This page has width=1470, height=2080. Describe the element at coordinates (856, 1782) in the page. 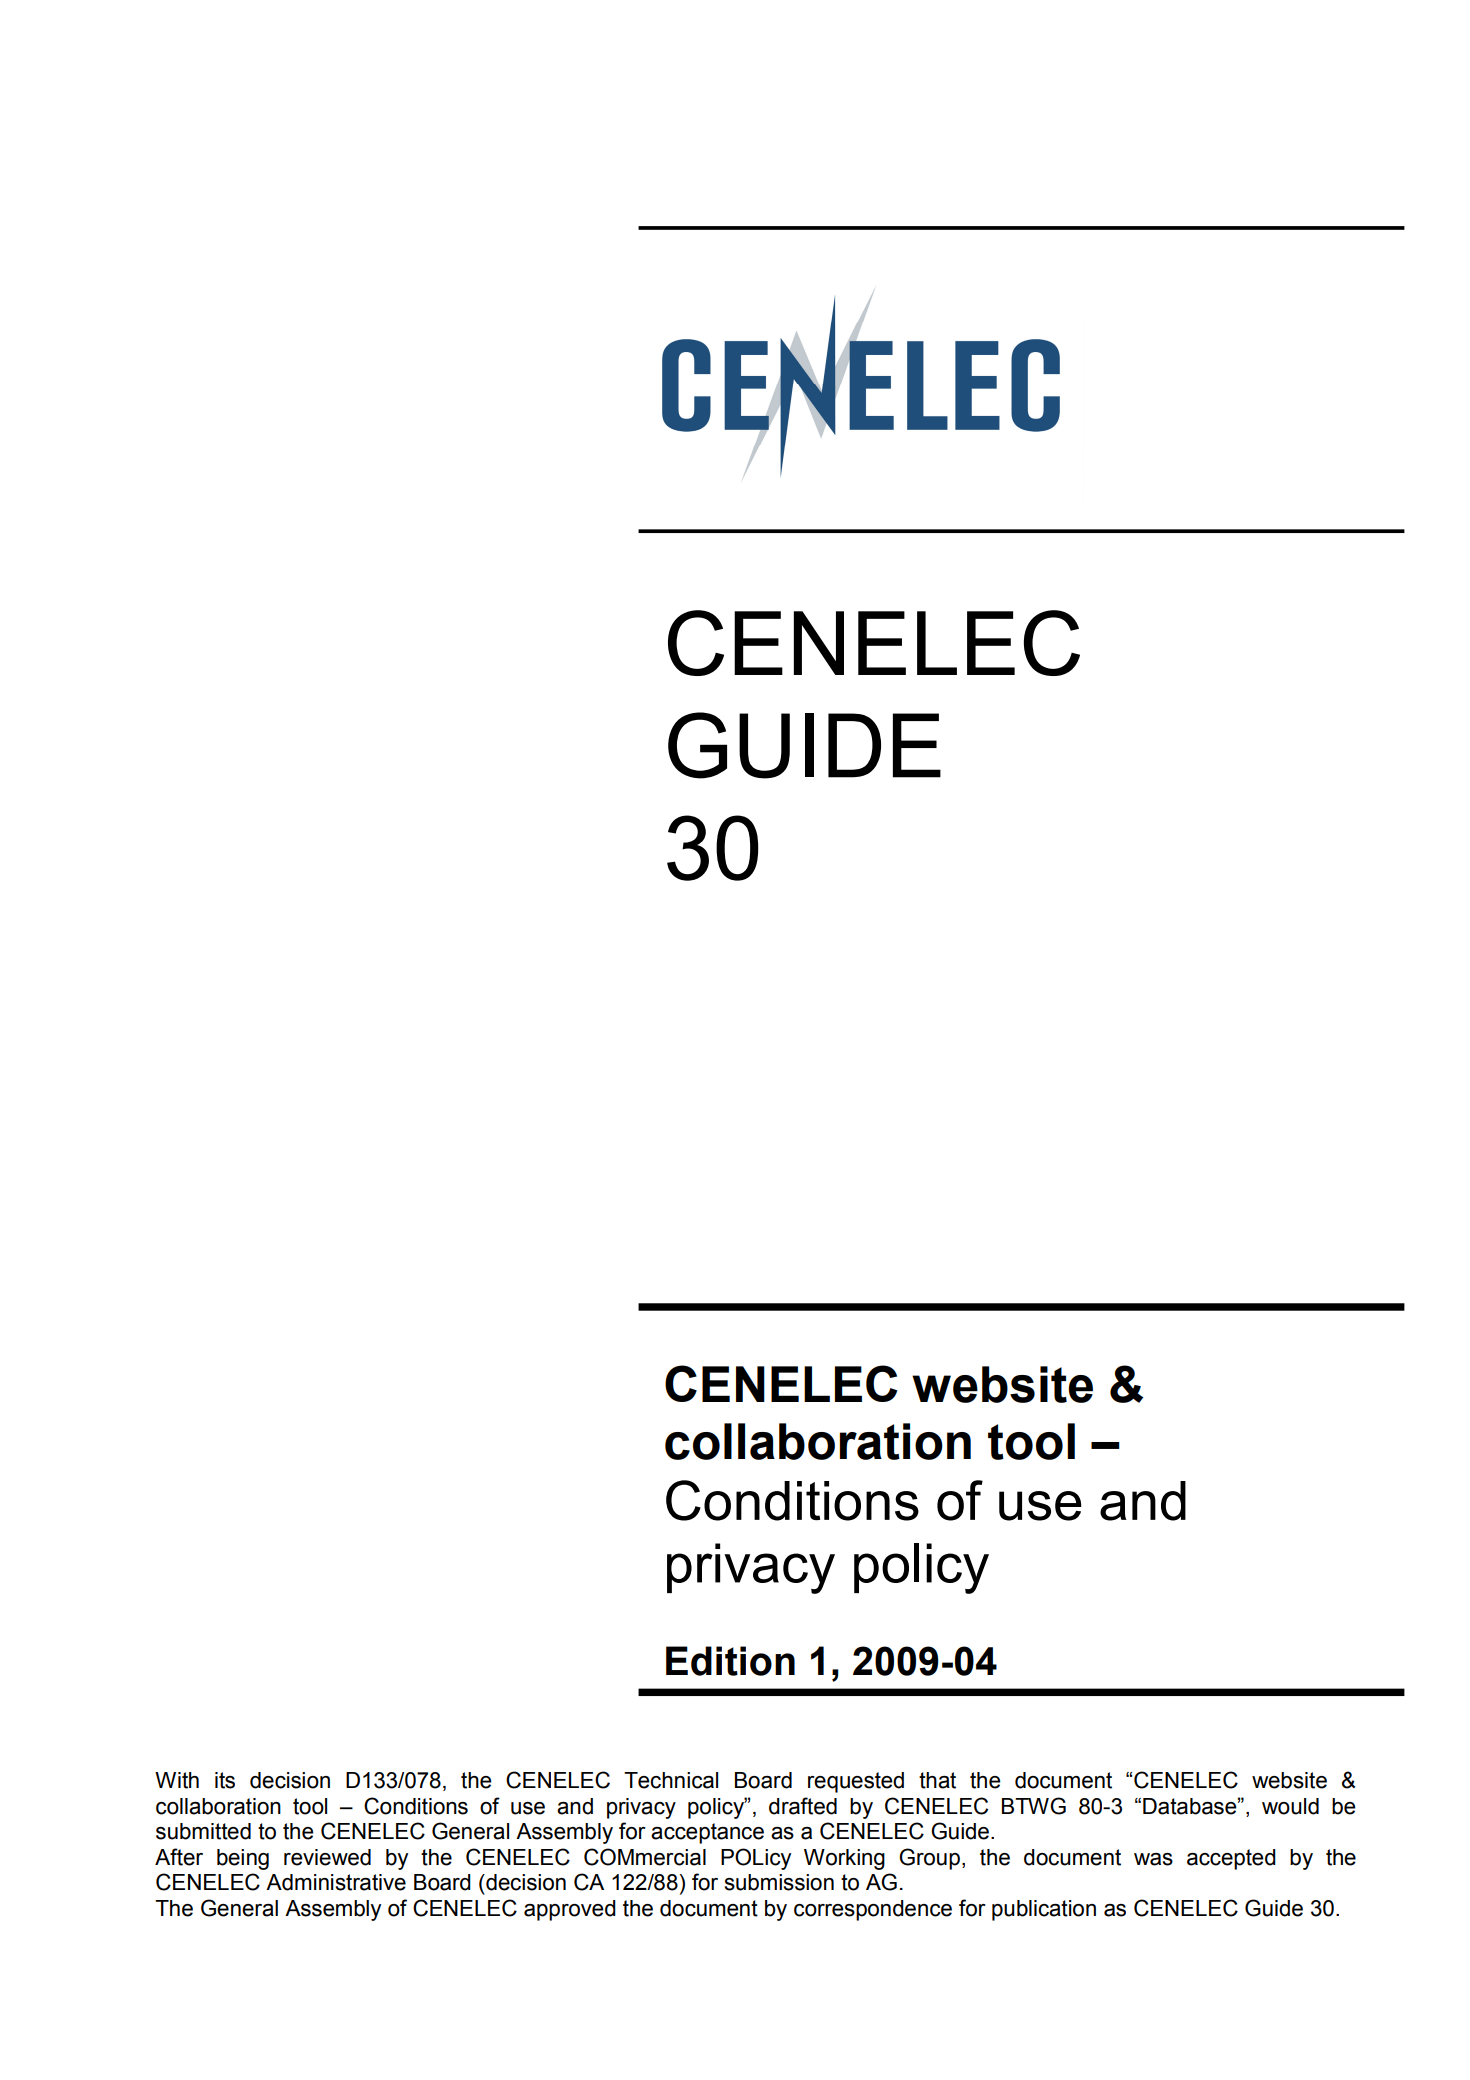

I see `requested` at that location.
